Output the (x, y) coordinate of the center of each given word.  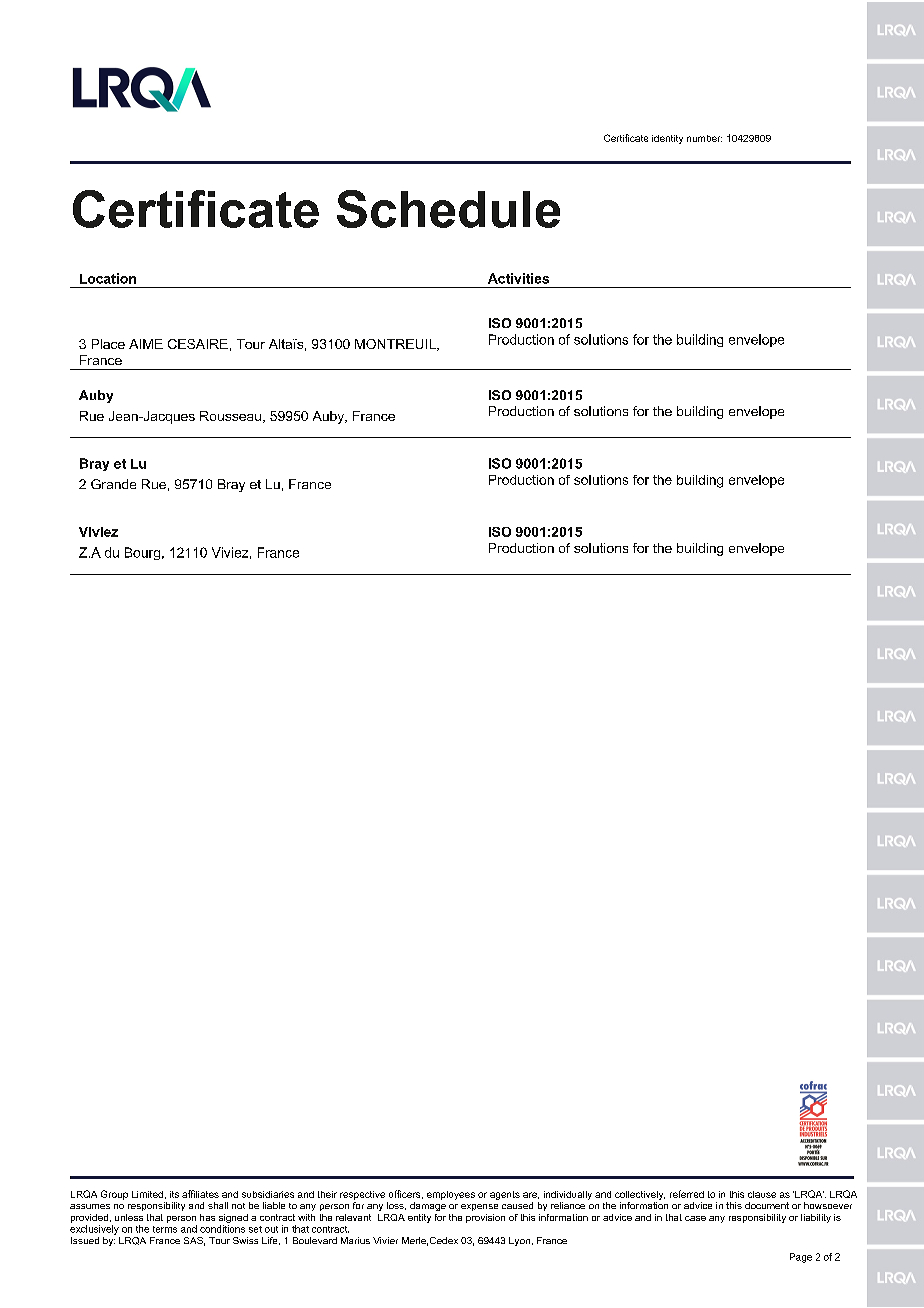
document (767, 1205)
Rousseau (230, 416)
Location (108, 278)
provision (485, 1218)
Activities (518, 278)
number (704, 138)
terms (165, 1229)
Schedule (448, 209)
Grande (113, 484)
